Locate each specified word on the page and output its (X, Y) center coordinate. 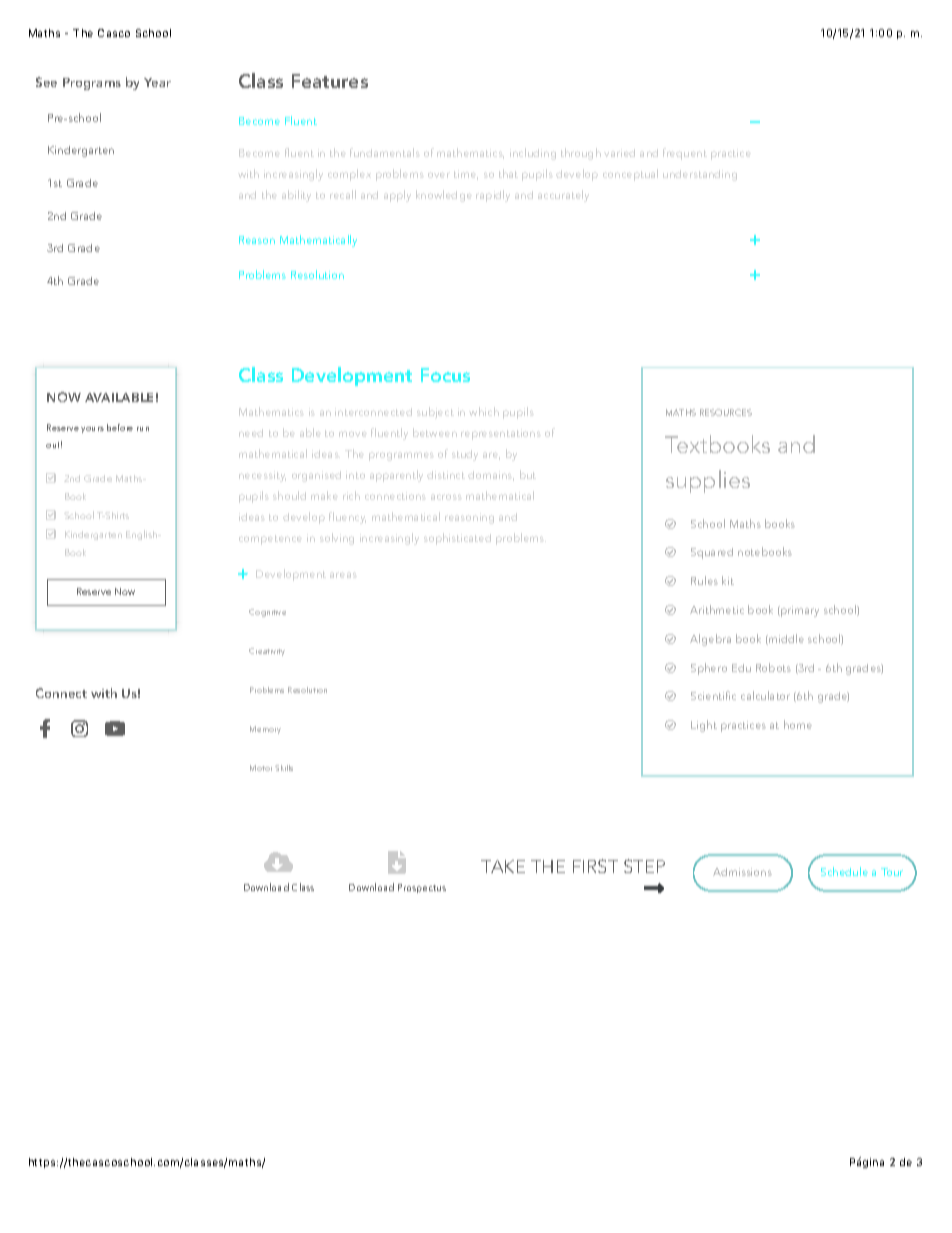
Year (157, 82)
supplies (708, 481)
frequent (685, 154)
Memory (265, 730)
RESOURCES (726, 412)
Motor (261, 768)
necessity (262, 476)
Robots (773, 667)
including (533, 154)
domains (491, 476)
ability (296, 196)
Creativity (267, 652)
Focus (445, 375)
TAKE (503, 866)
